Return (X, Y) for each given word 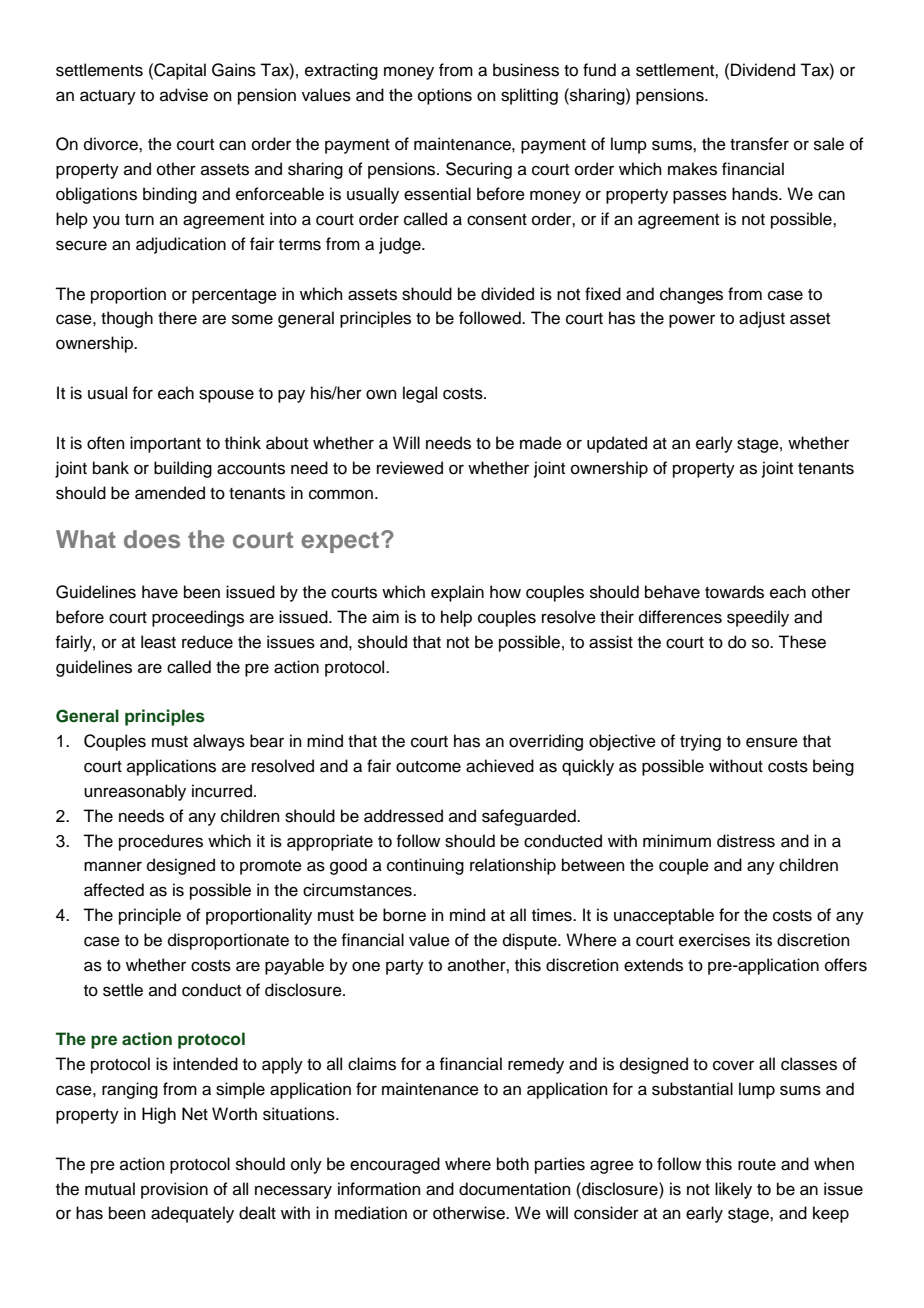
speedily (758, 618)
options (445, 96)
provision (174, 1190)
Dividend (763, 70)
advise (184, 95)
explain (457, 593)
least (158, 642)
